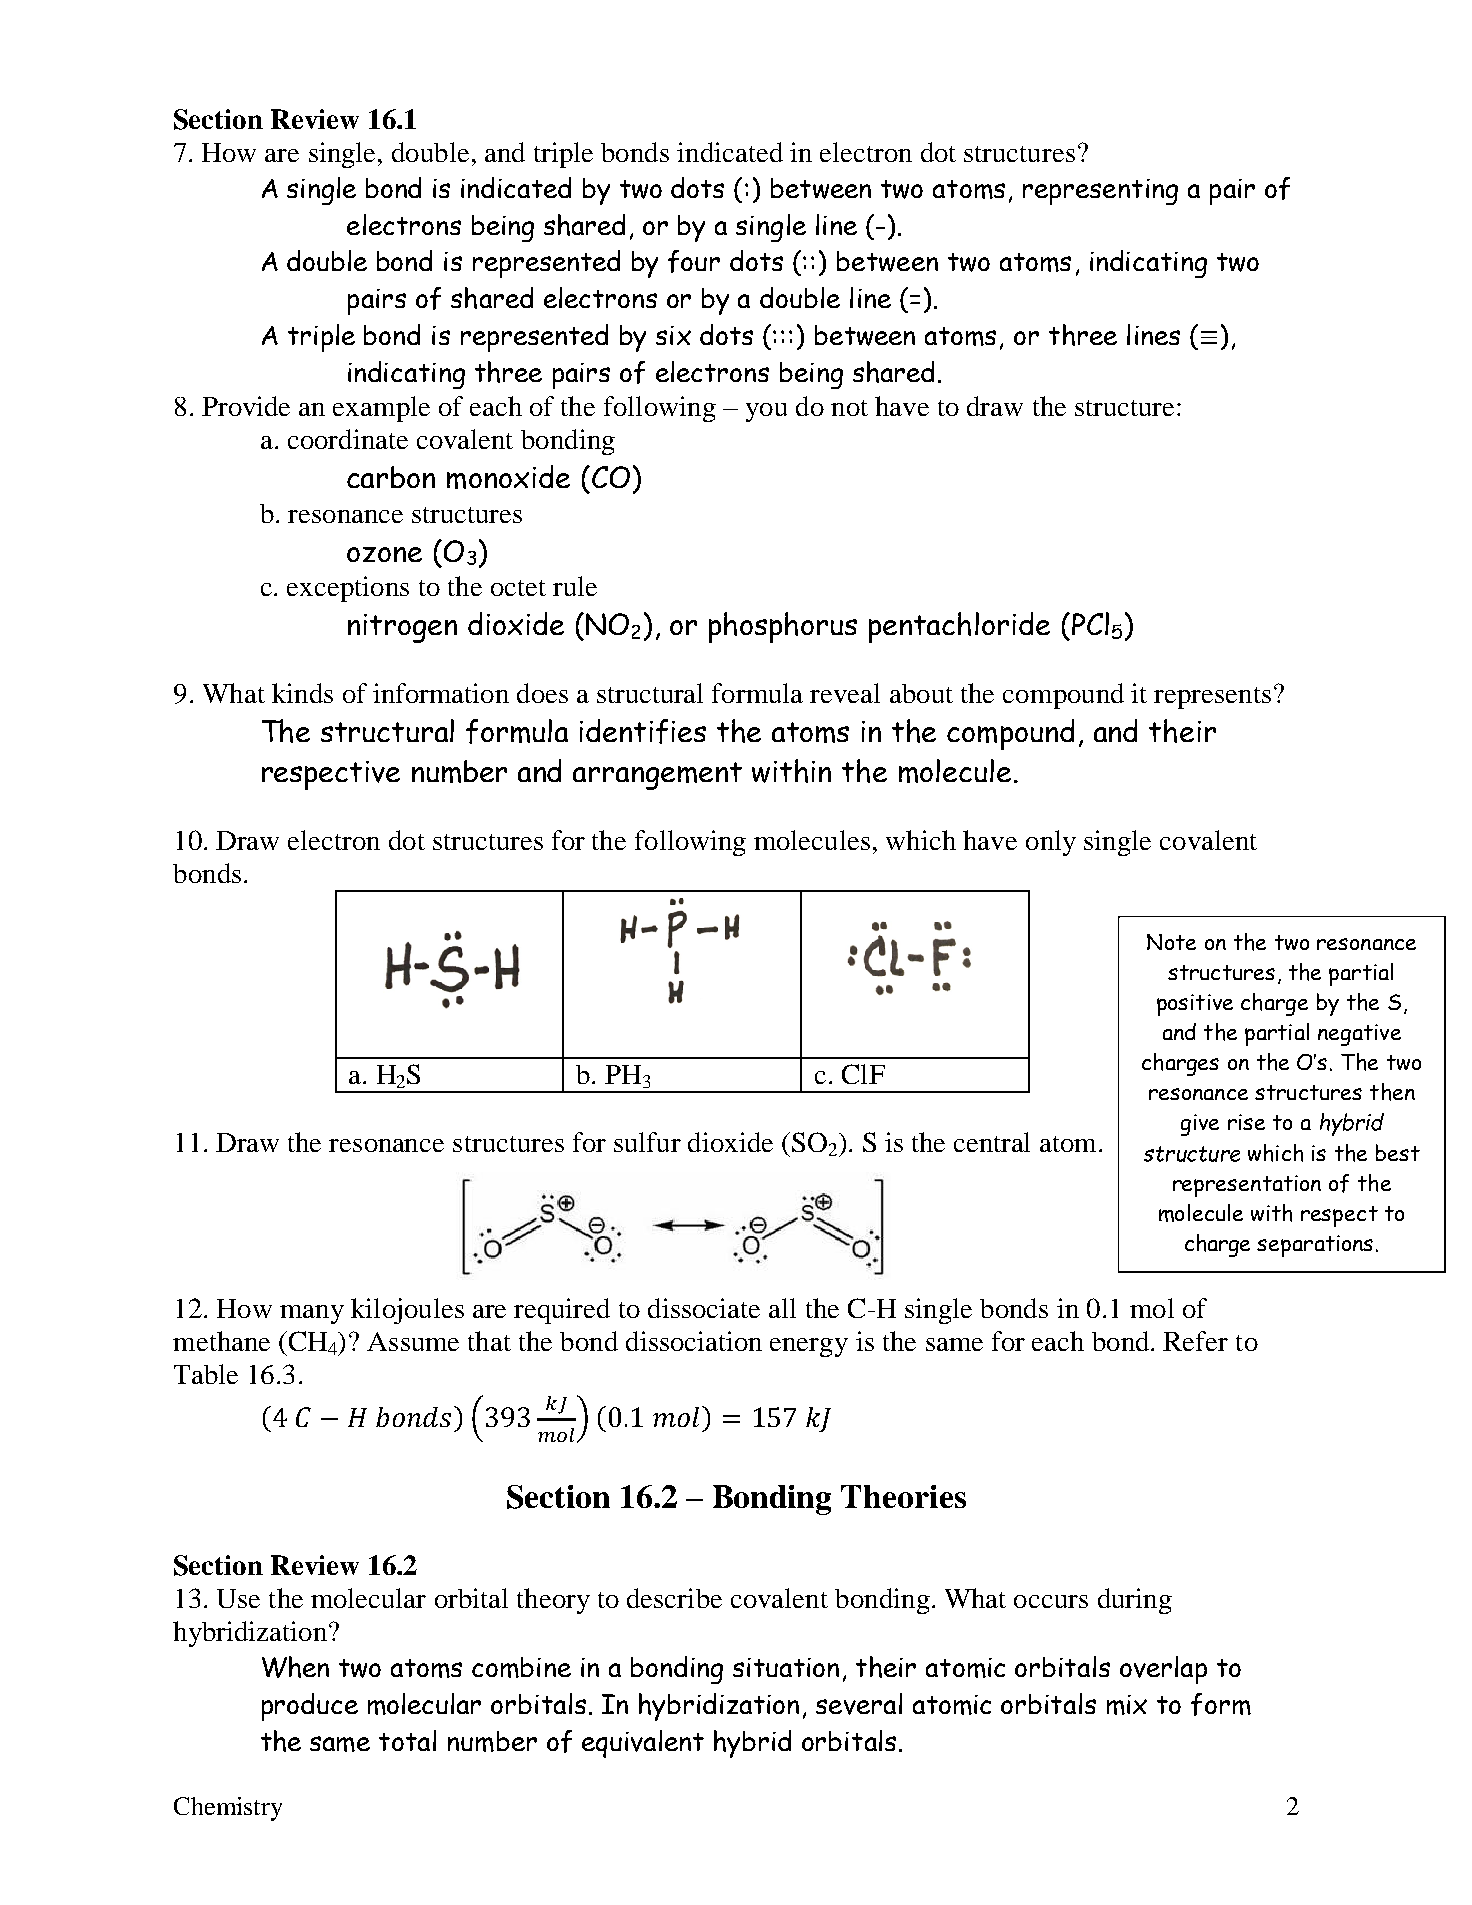 This screenshot has height=1905, width=1472. I want to click on sulfur, so click(647, 1142).
